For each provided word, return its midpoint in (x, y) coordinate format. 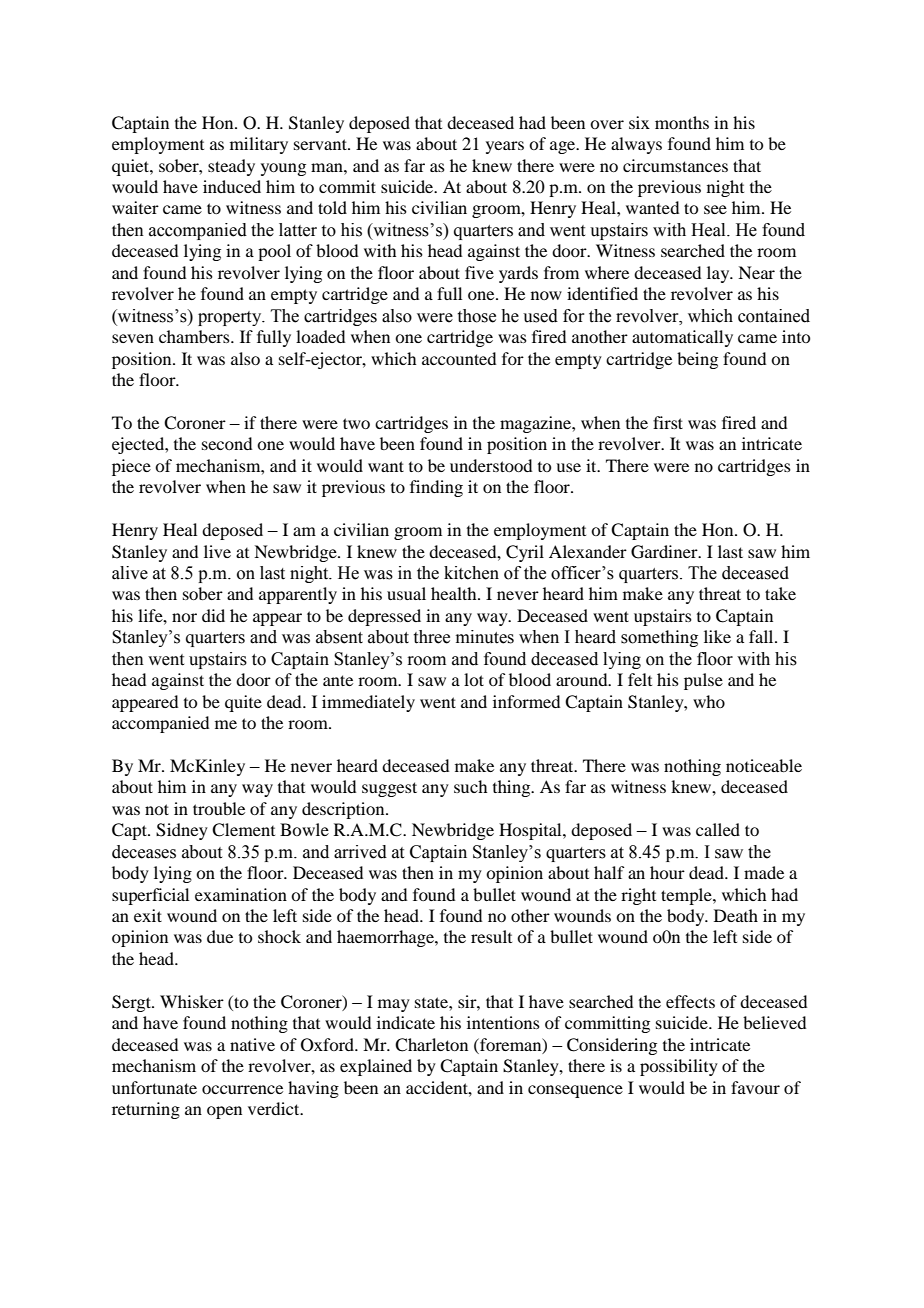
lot (474, 679)
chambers (195, 336)
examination (241, 894)
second (227, 443)
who (709, 701)
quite (243, 703)
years (505, 147)
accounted (459, 358)
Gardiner (665, 552)
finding (436, 488)
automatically (682, 338)
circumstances (675, 165)
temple (687, 896)
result (491, 936)
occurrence (242, 1089)
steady (231, 167)
